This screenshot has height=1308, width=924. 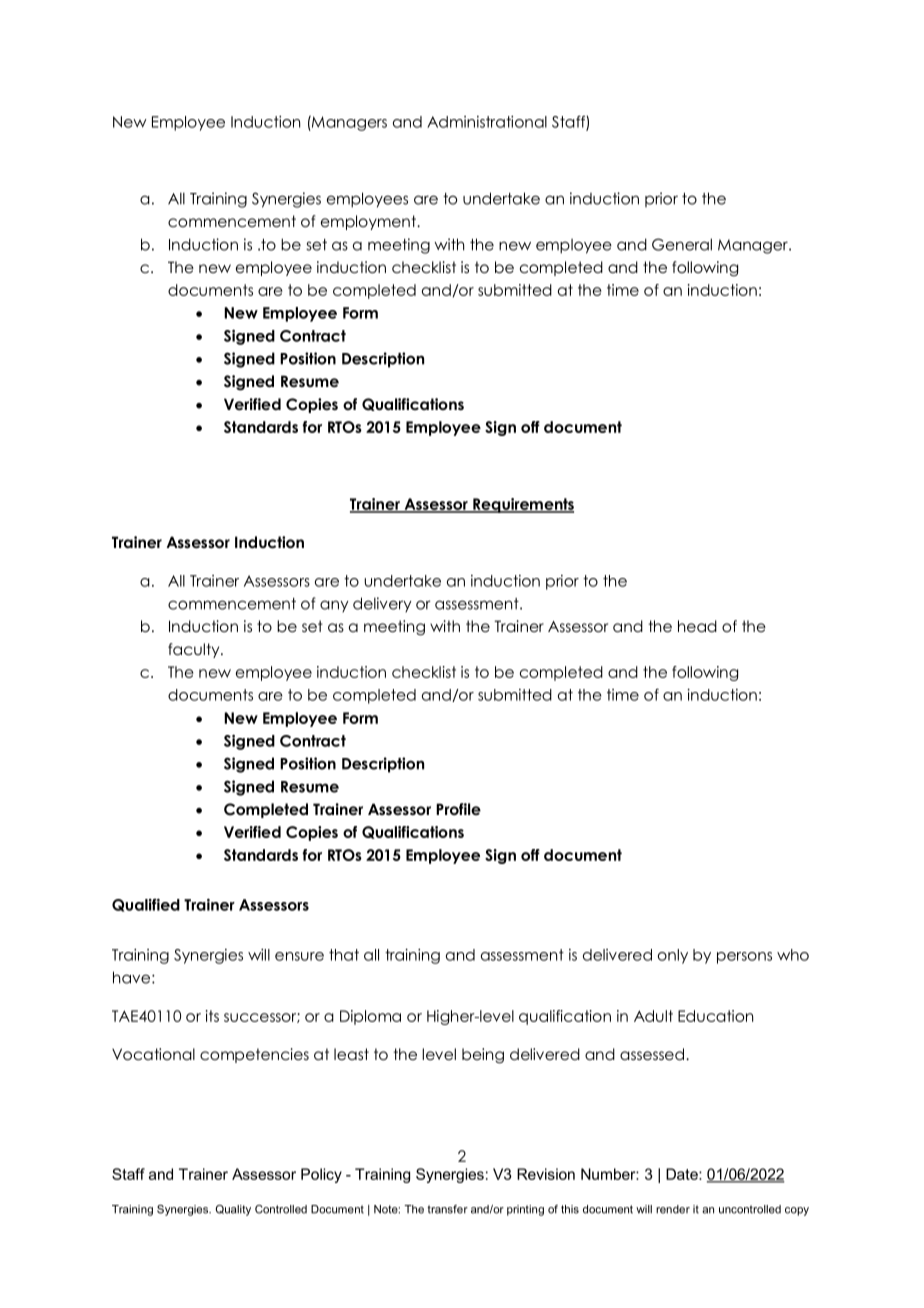 What do you see at coordinates (195, 650) in the screenshot?
I see `faculty` at bounding box center [195, 650].
